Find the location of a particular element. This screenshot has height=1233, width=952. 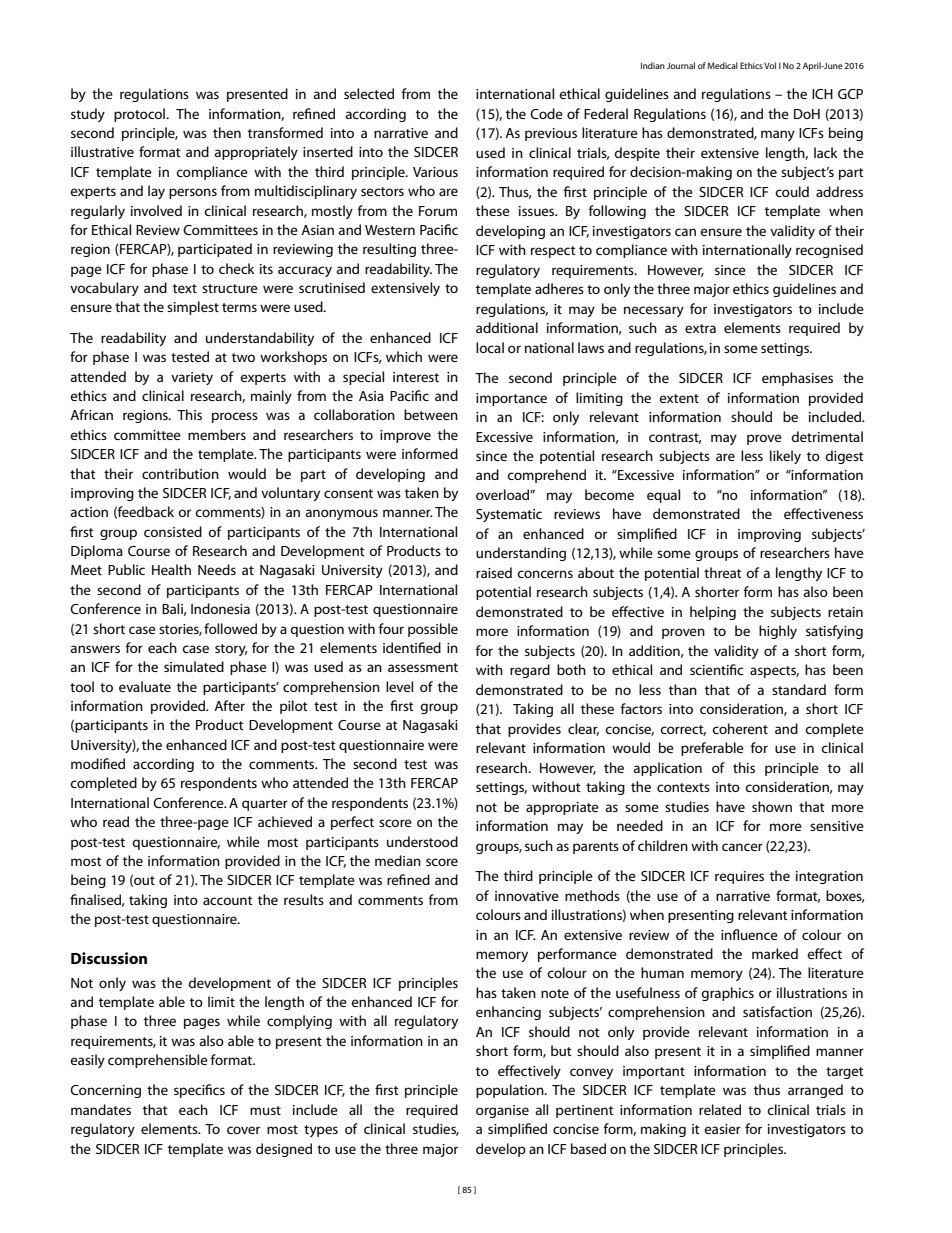

protocol is located at coordinates (141, 115).
